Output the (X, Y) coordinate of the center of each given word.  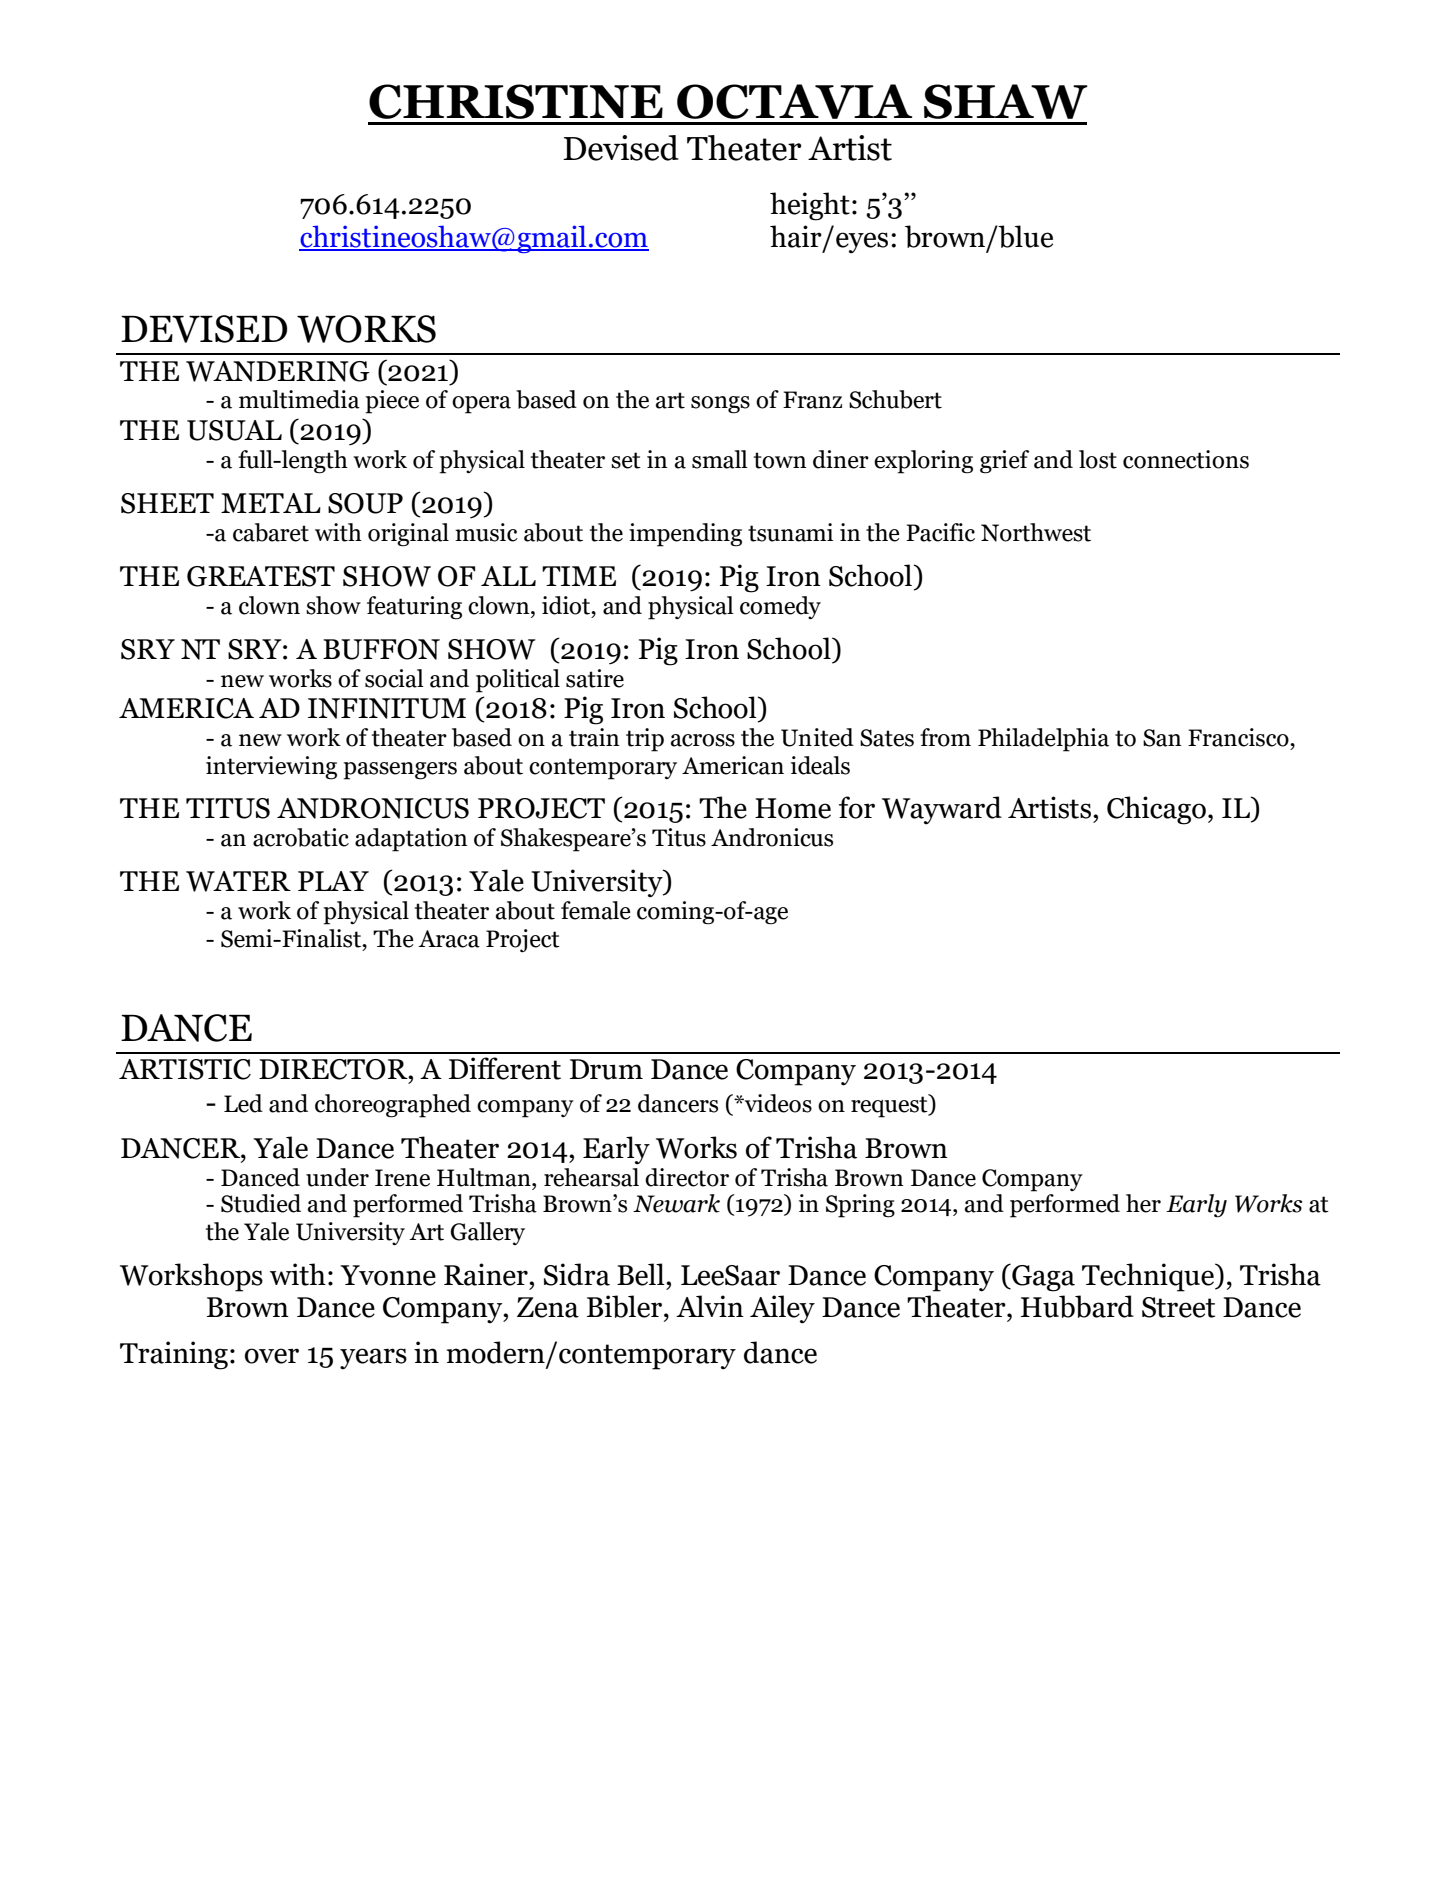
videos (777, 1103)
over (272, 1356)
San (1162, 738)
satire (595, 678)
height (810, 206)
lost (1098, 459)
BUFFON (381, 649)
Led (243, 1103)
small (720, 459)
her (1143, 1203)
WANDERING (278, 371)
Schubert (895, 399)
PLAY (333, 881)
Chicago (1156, 810)
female (596, 910)
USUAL (234, 430)
